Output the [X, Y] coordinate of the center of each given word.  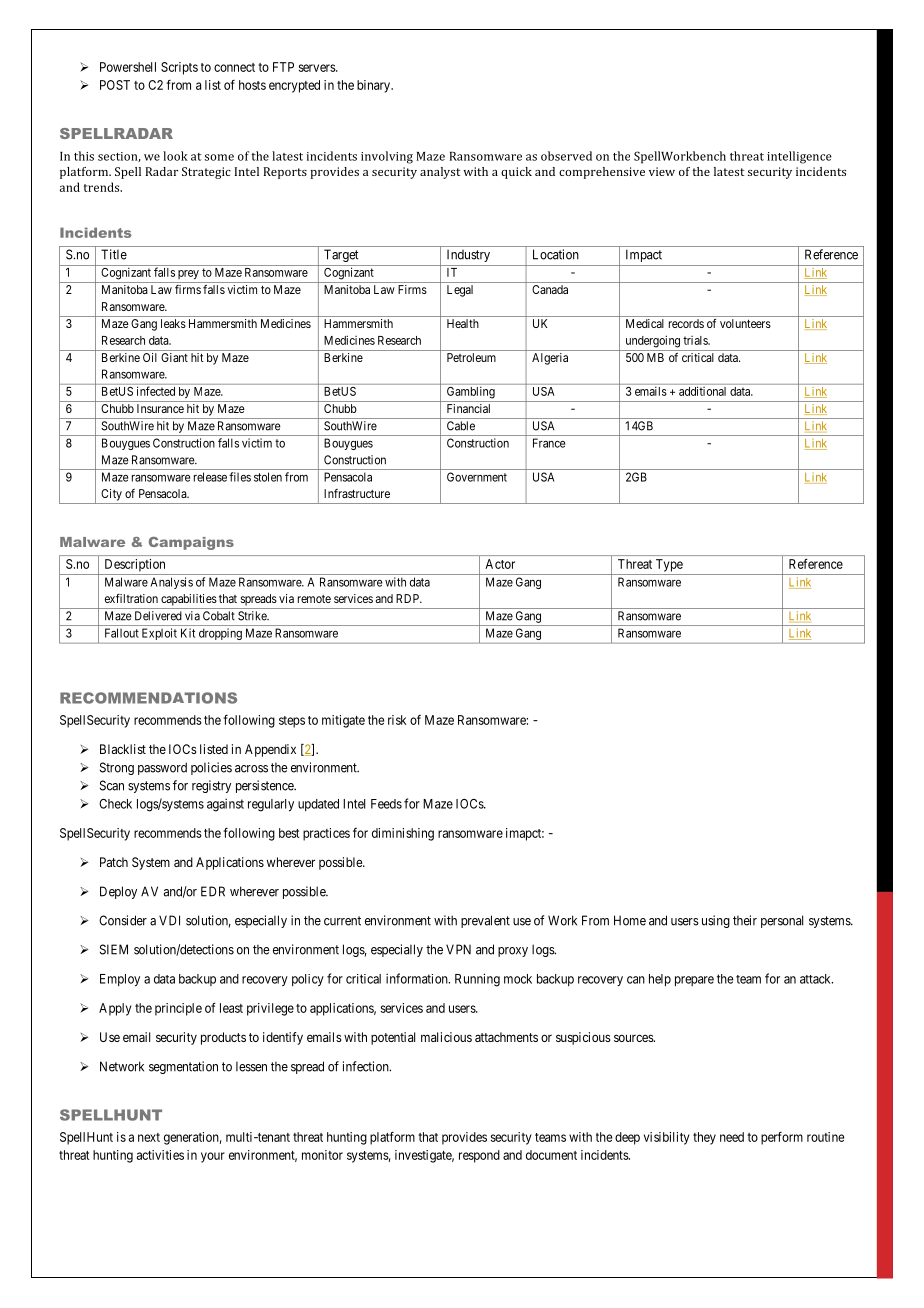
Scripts [179, 68]
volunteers [745, 323]
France [549, 443]
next [149, 1137]
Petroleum [471, 357]
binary [374, 86]
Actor [500, 564]
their [745, 920]
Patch [114, 862]
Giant [174, 357]
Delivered [158, 616]
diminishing [403, 834]
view [662, 171]
